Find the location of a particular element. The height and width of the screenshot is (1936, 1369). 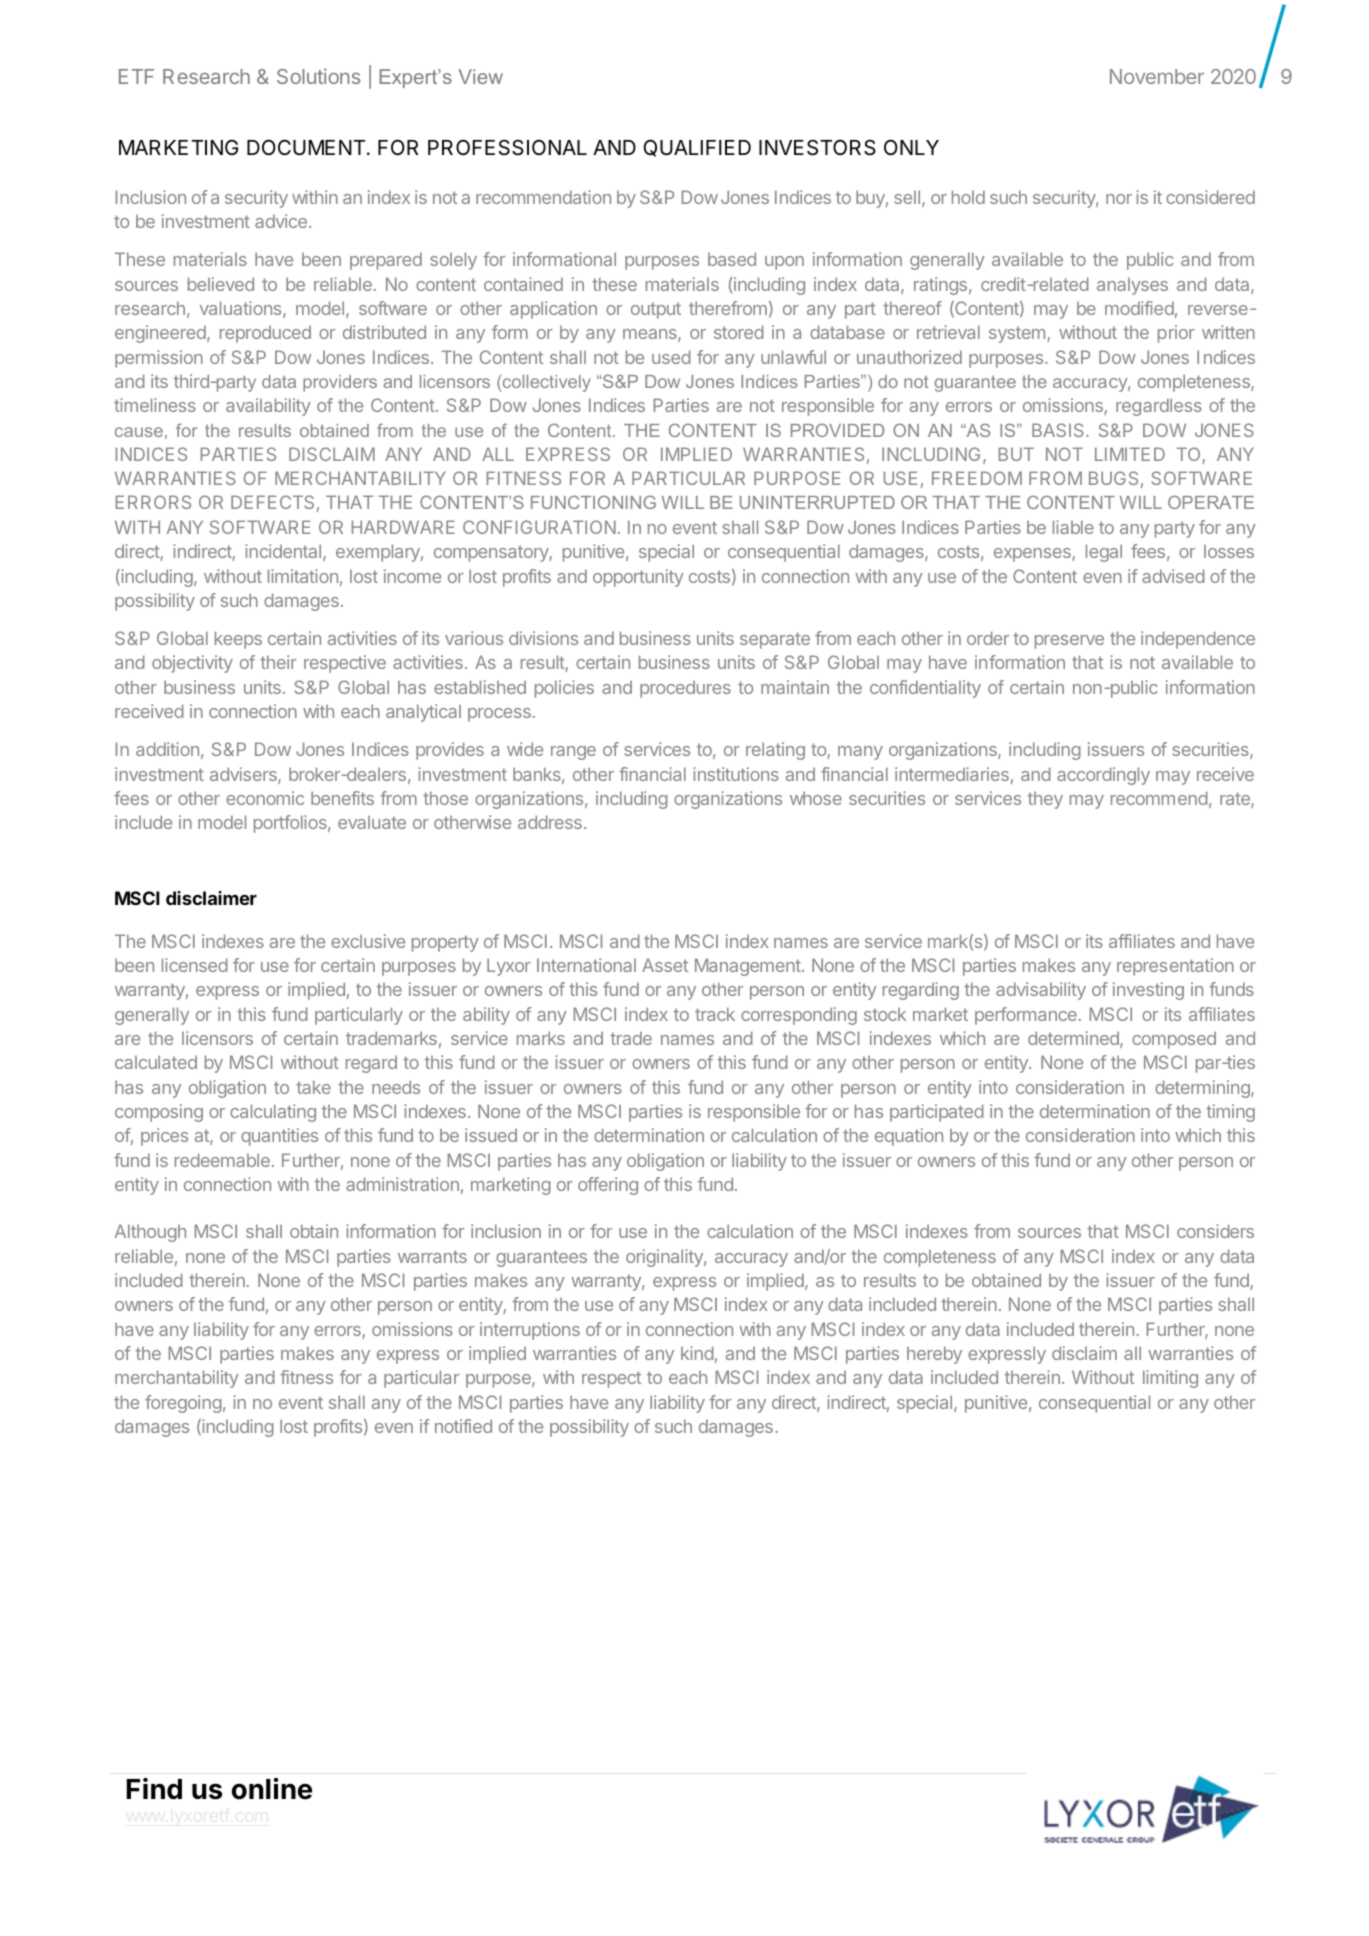

licensed is located at coordinates (194, 965).
